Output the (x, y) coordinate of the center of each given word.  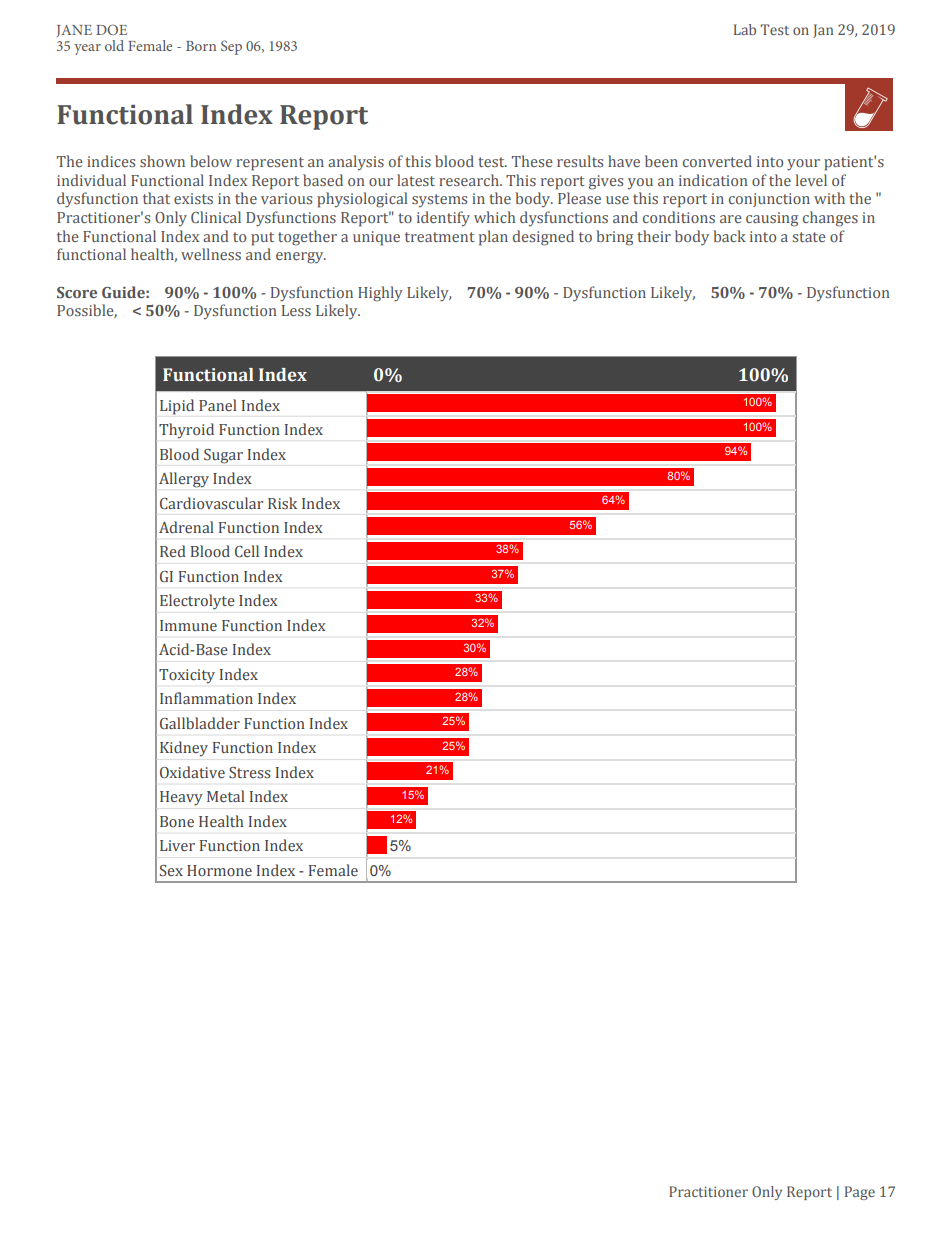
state (809, 237)
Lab (745, 29)
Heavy (181, 798)
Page (860, 1193)
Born (201, 46)
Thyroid (186, 431)
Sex (171, 871)
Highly (380, 294)
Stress (249, 773)
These (532, 161)
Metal (226, 796)
